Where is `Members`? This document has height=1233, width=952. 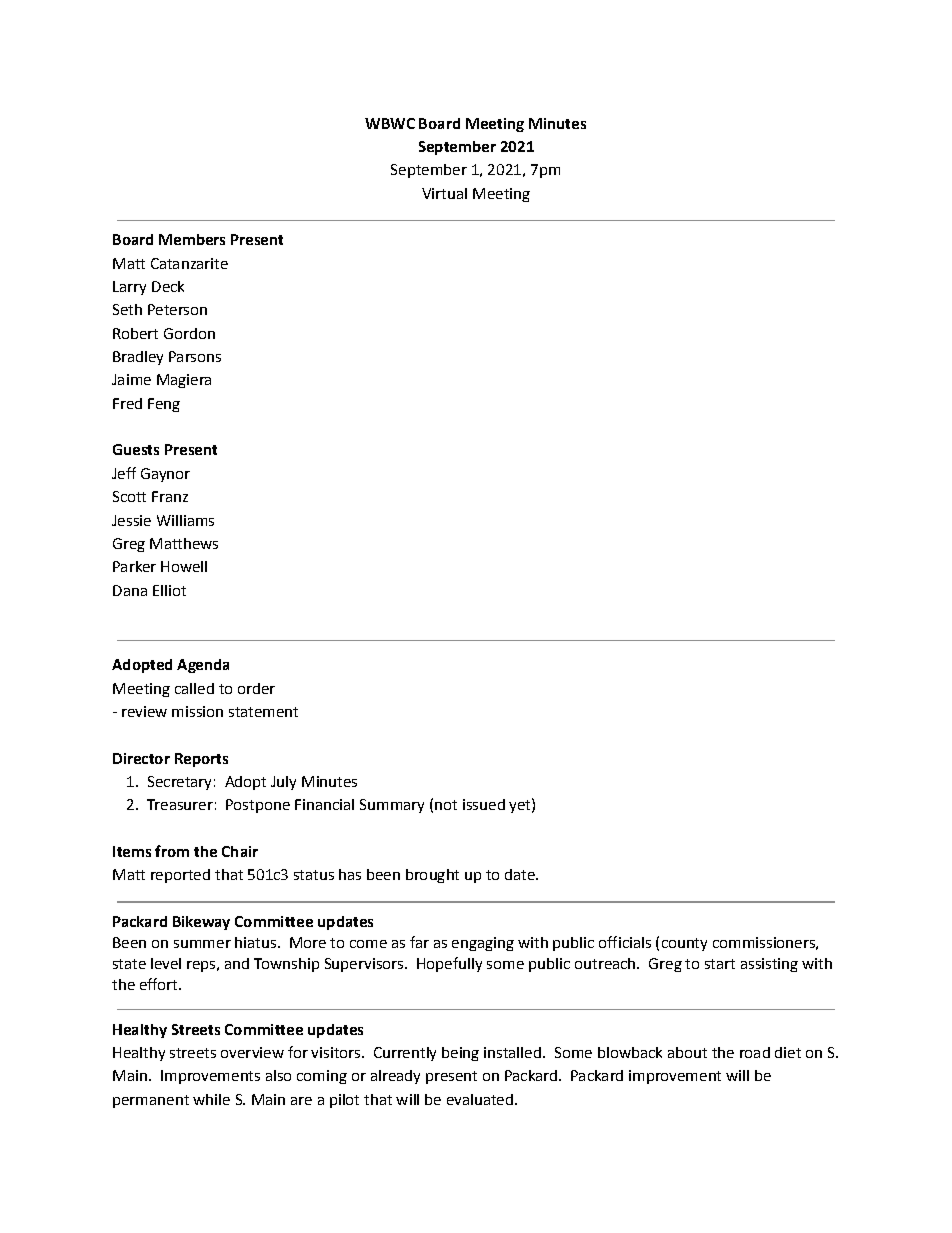 Members is located at coordinates (192, 239).
